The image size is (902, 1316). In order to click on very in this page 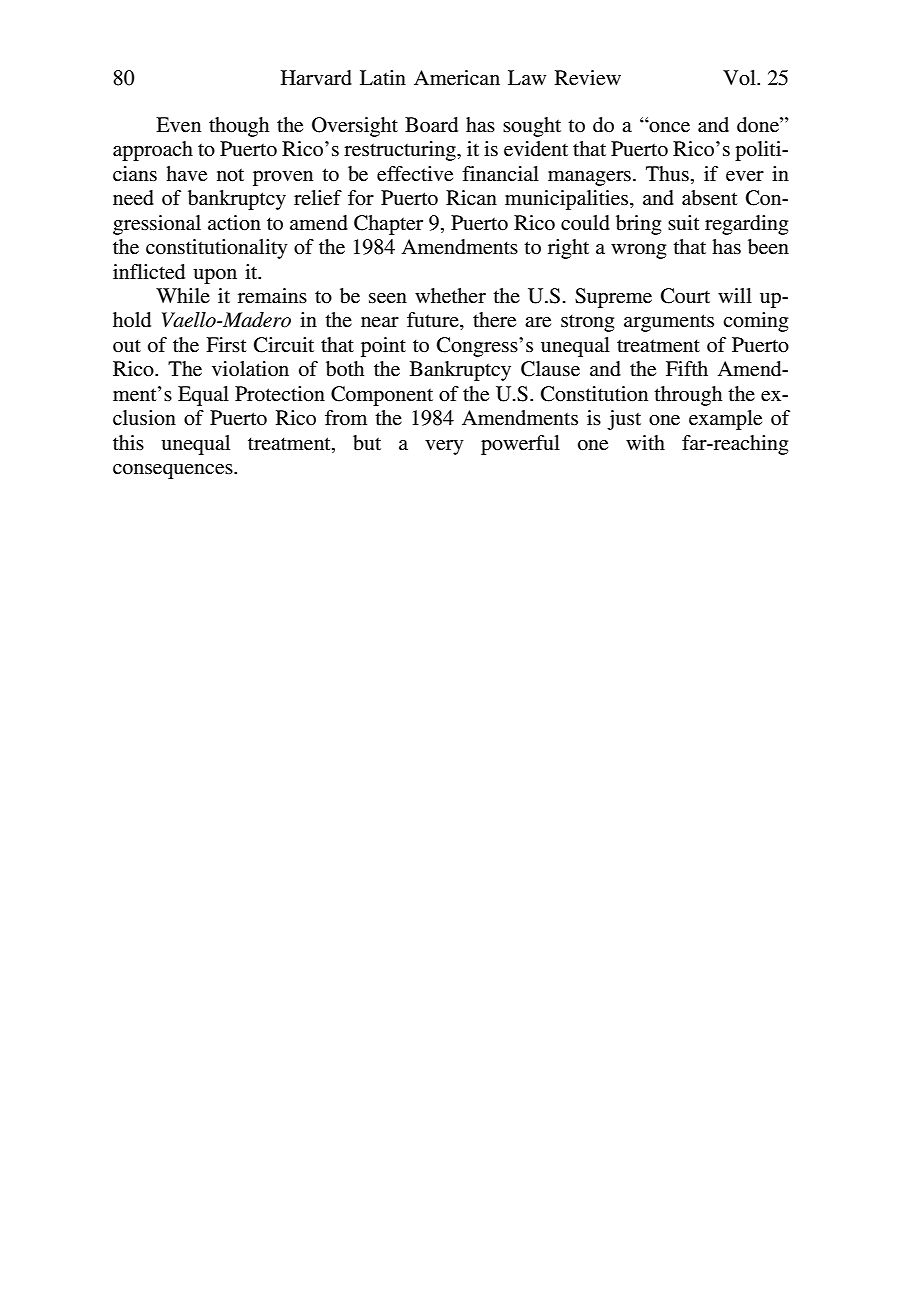, I will do `click(444, 447)`.
